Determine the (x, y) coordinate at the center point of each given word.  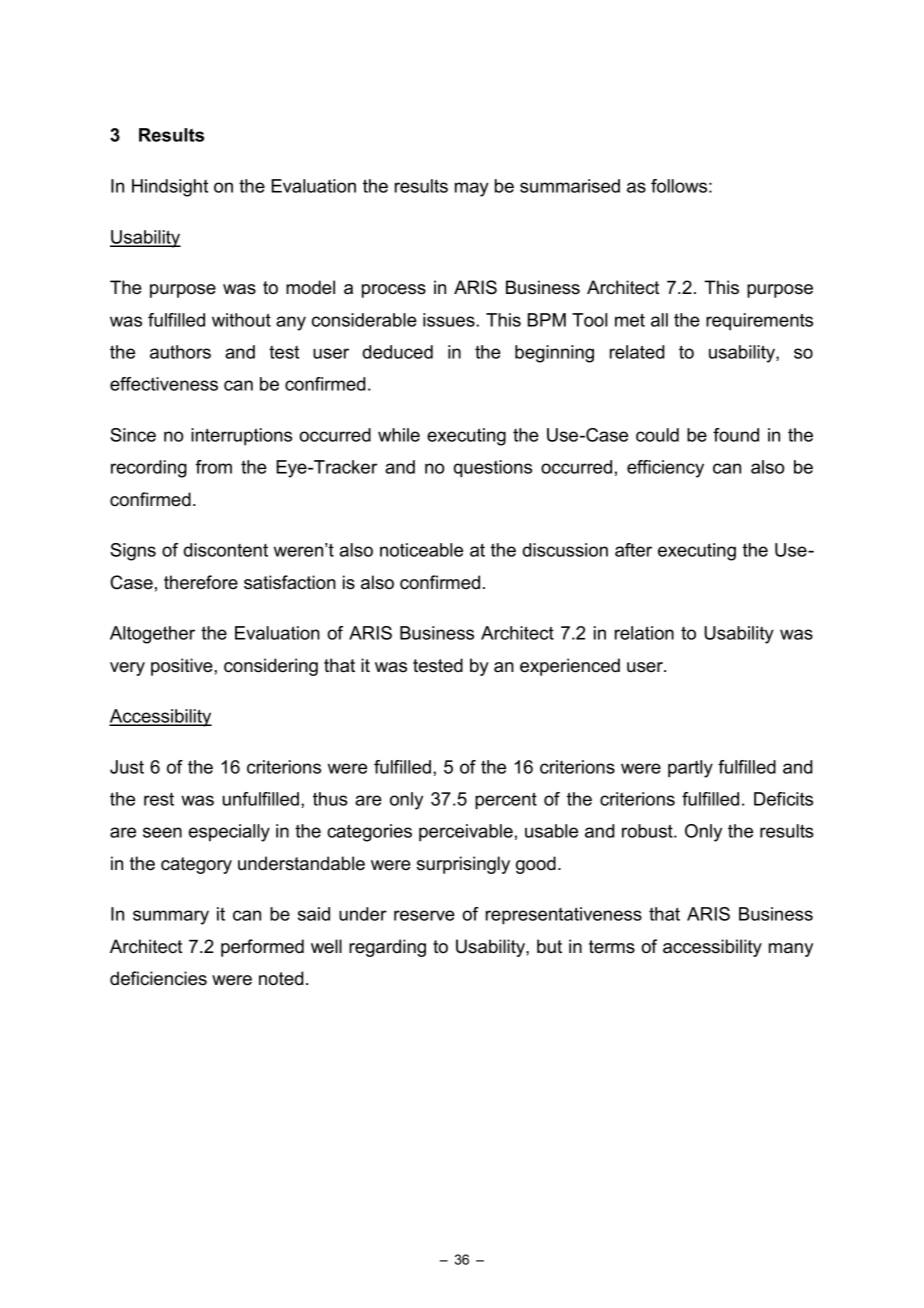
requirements (759, 322)
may (472, 189)
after (633, 550)
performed (262, 948)
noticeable (421, 550)
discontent (225, 550)
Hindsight (170, 188)
